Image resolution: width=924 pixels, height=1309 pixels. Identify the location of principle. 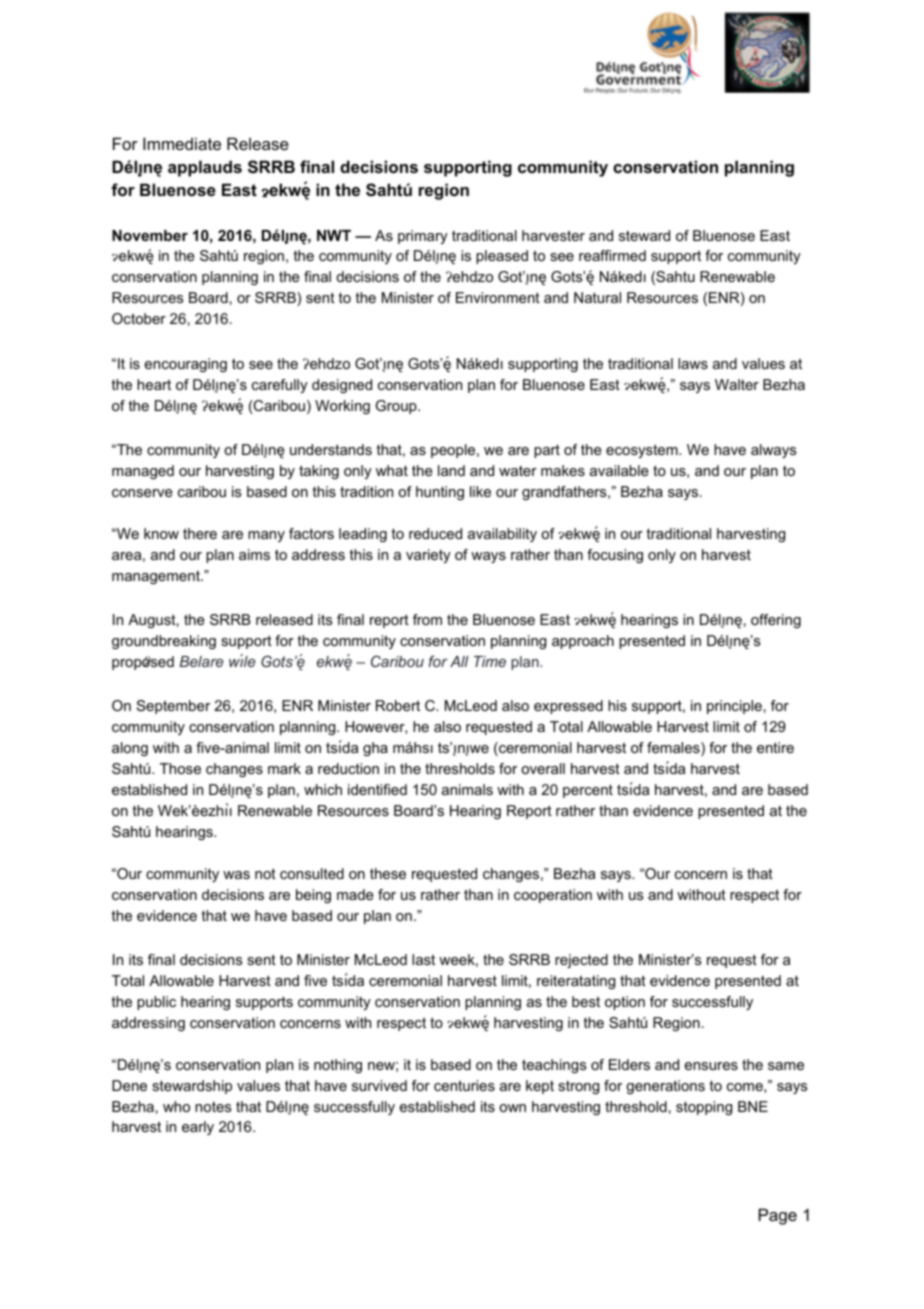
(734, 707).
